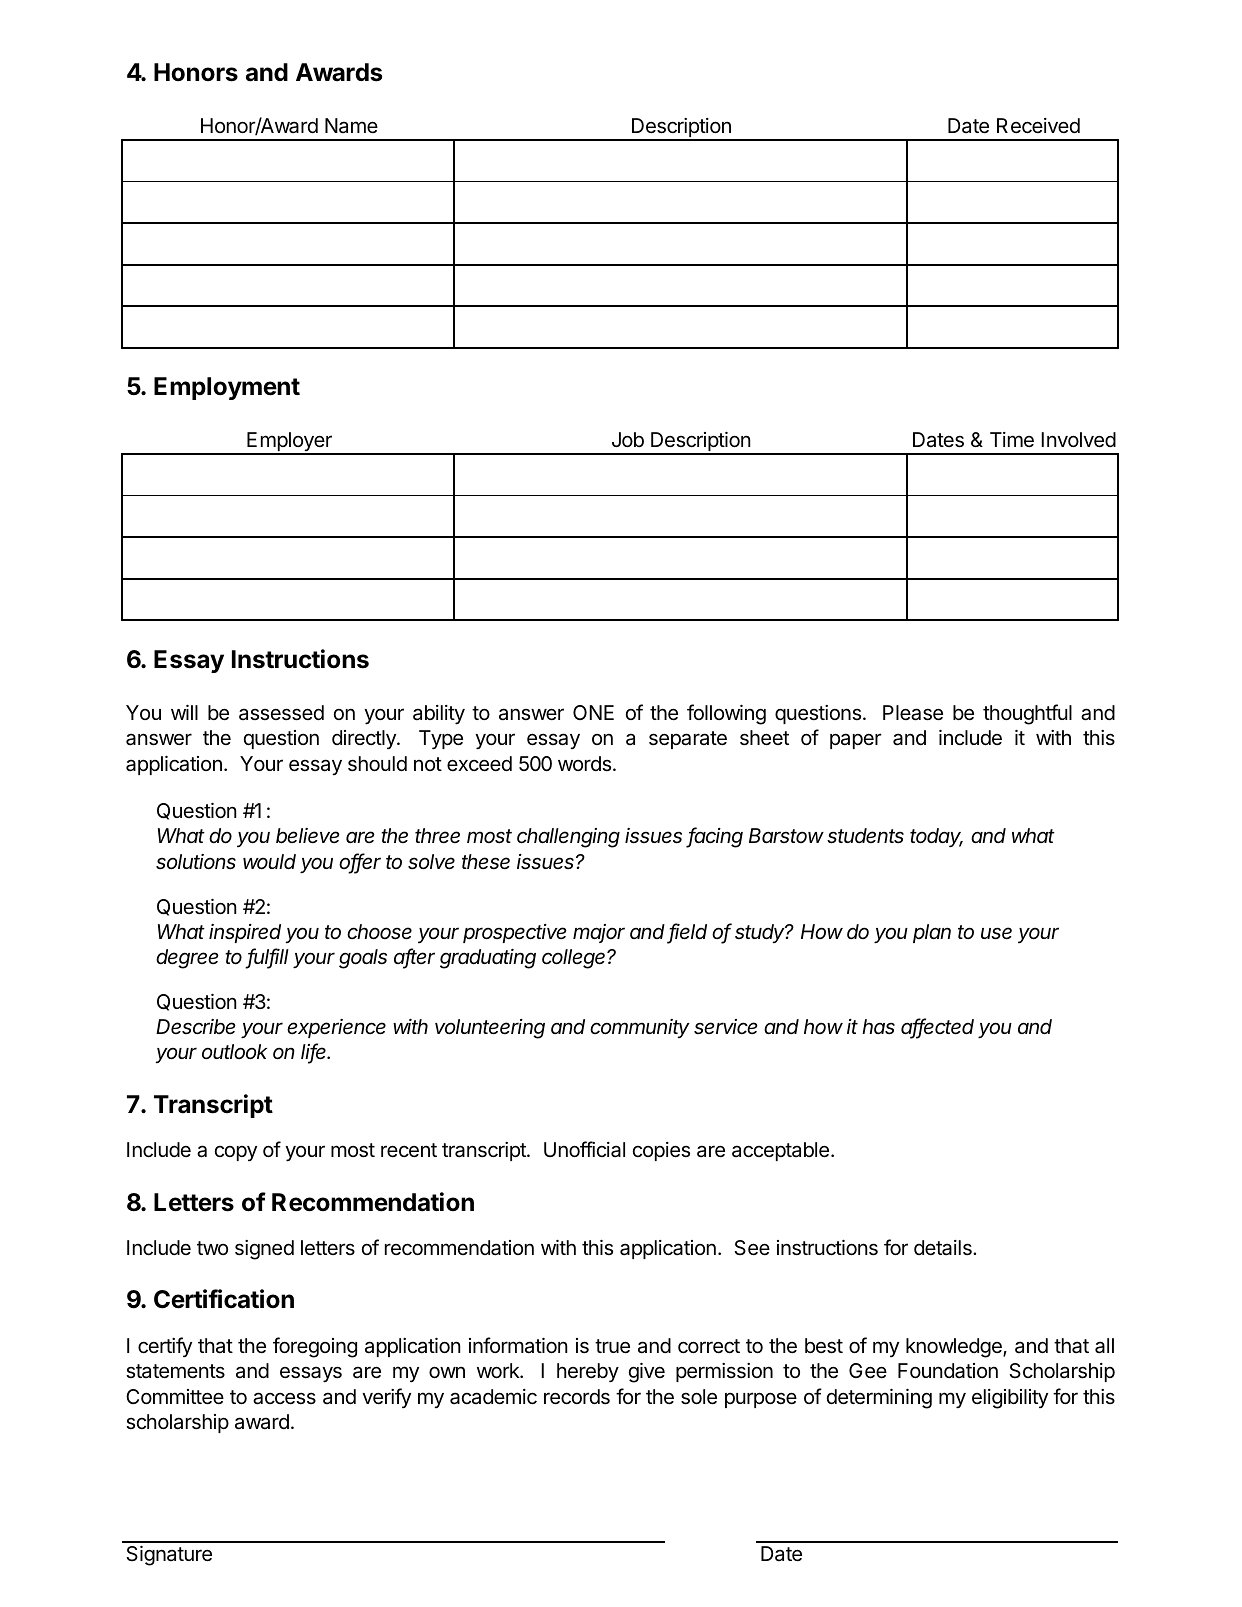 The image size is (1242, 1607). I want to click on records, so click(577, 1397).
